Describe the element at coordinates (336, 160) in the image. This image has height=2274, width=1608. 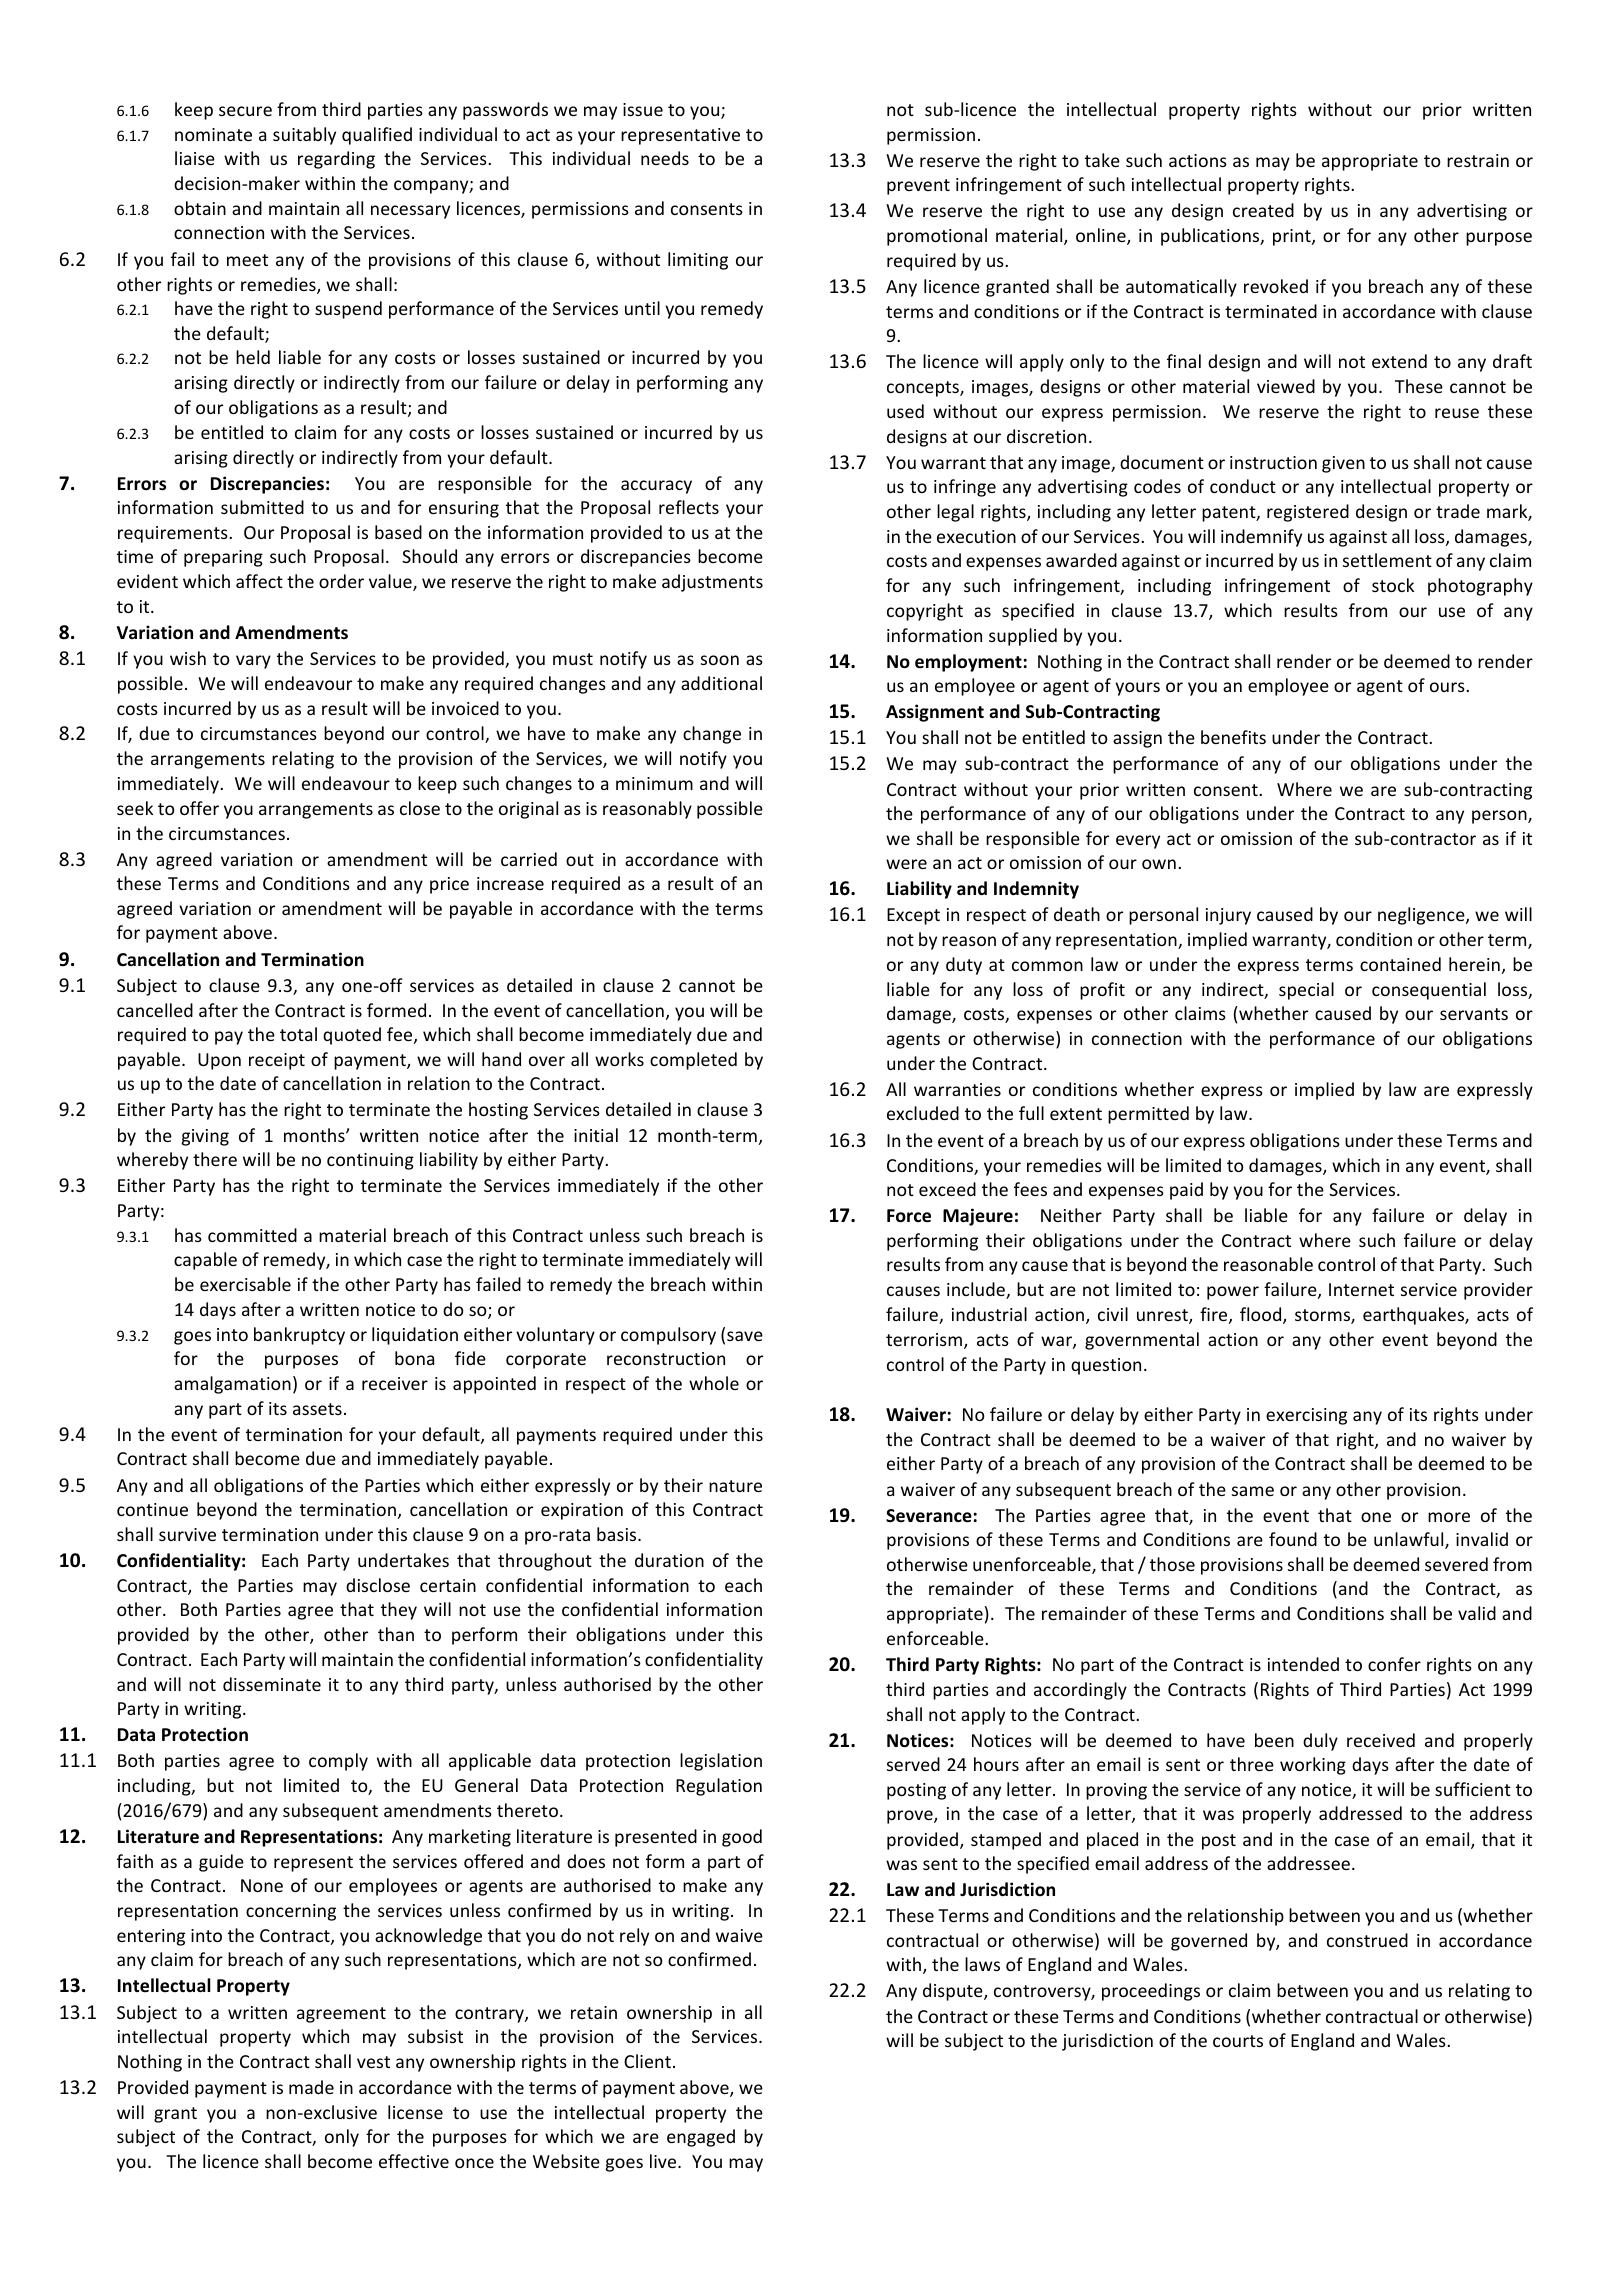
I see `regarding` at that location.
